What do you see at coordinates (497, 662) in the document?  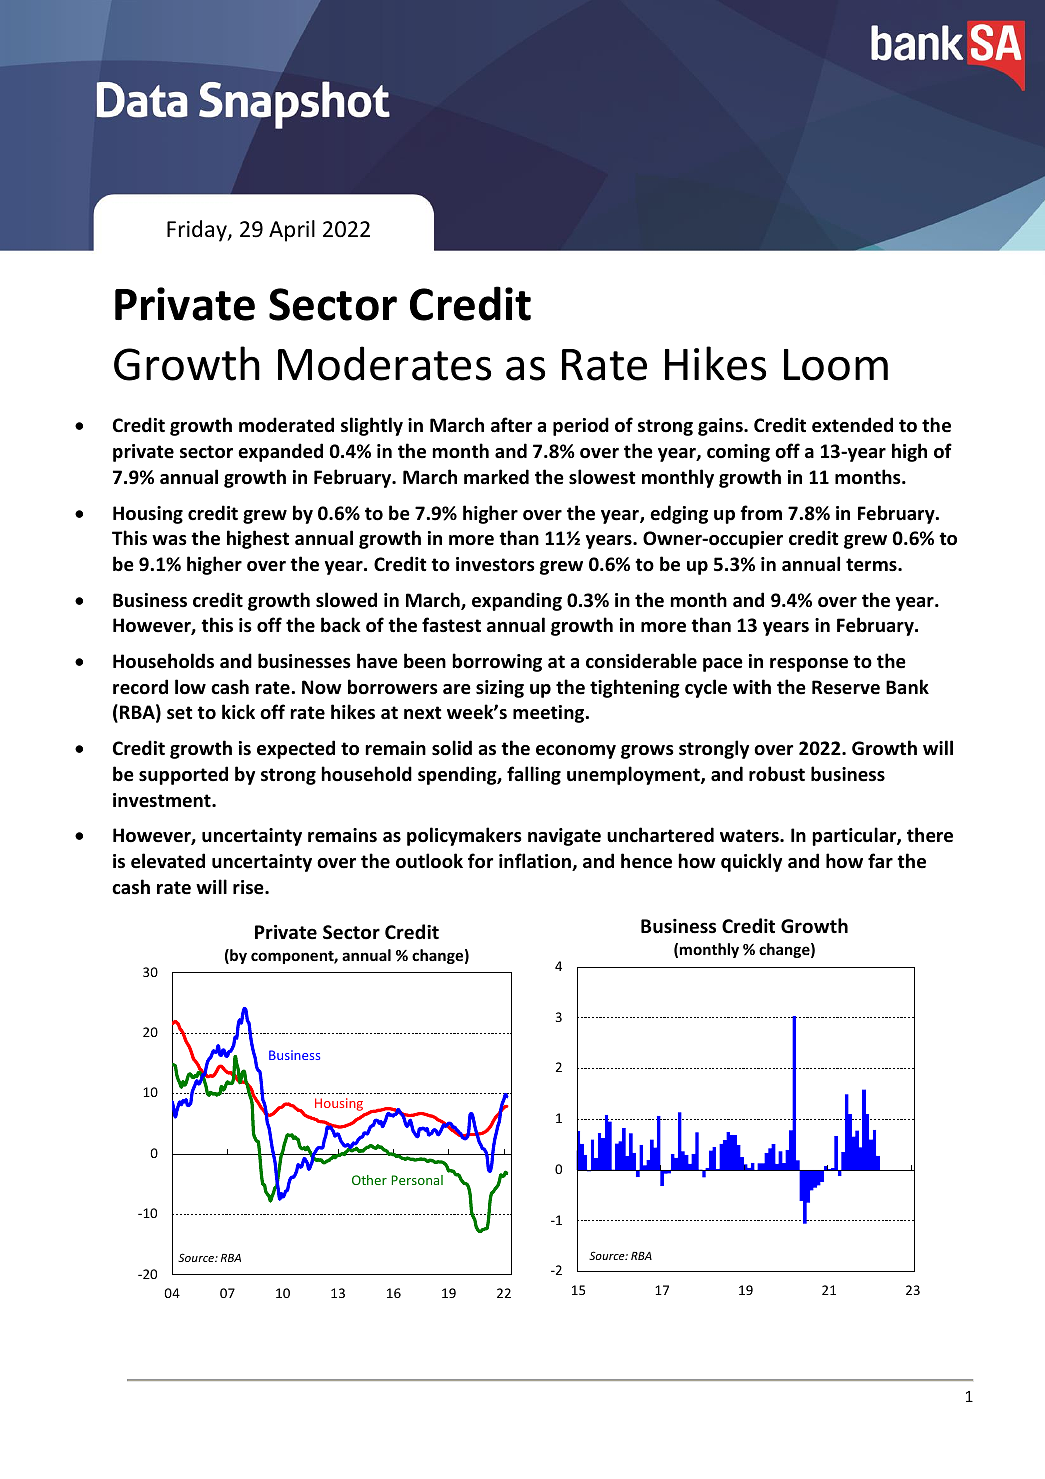 I see `borrowing` at bounding box center [497, 662].
